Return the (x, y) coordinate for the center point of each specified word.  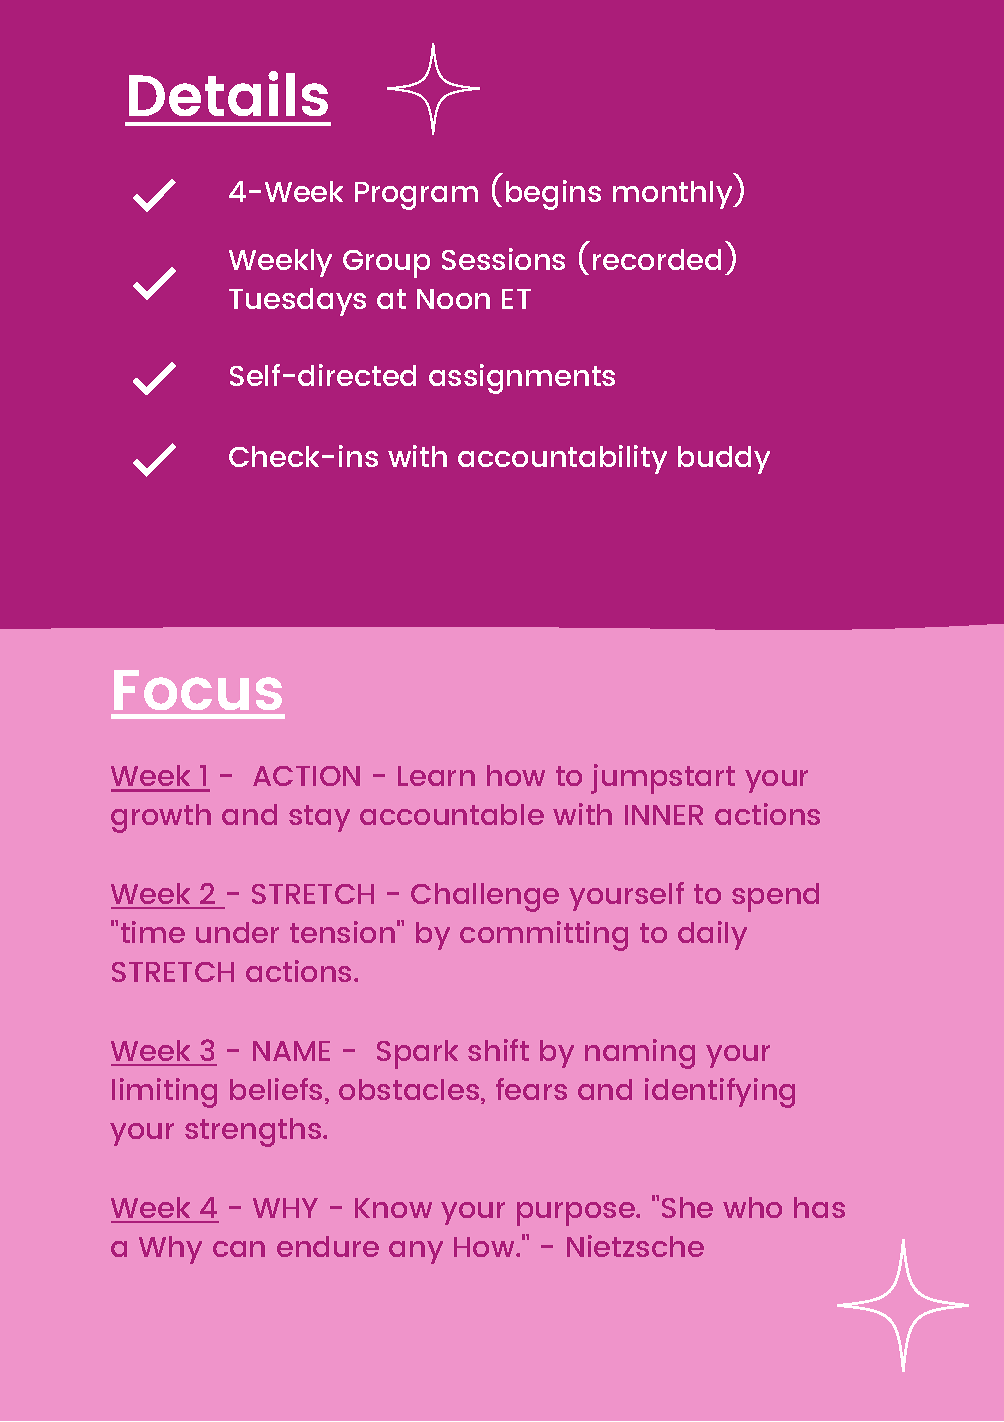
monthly (674, 195)
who (752, 1207)
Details (228, 93)
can (239, 1249)
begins (553, 195)
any (416, 1252)
